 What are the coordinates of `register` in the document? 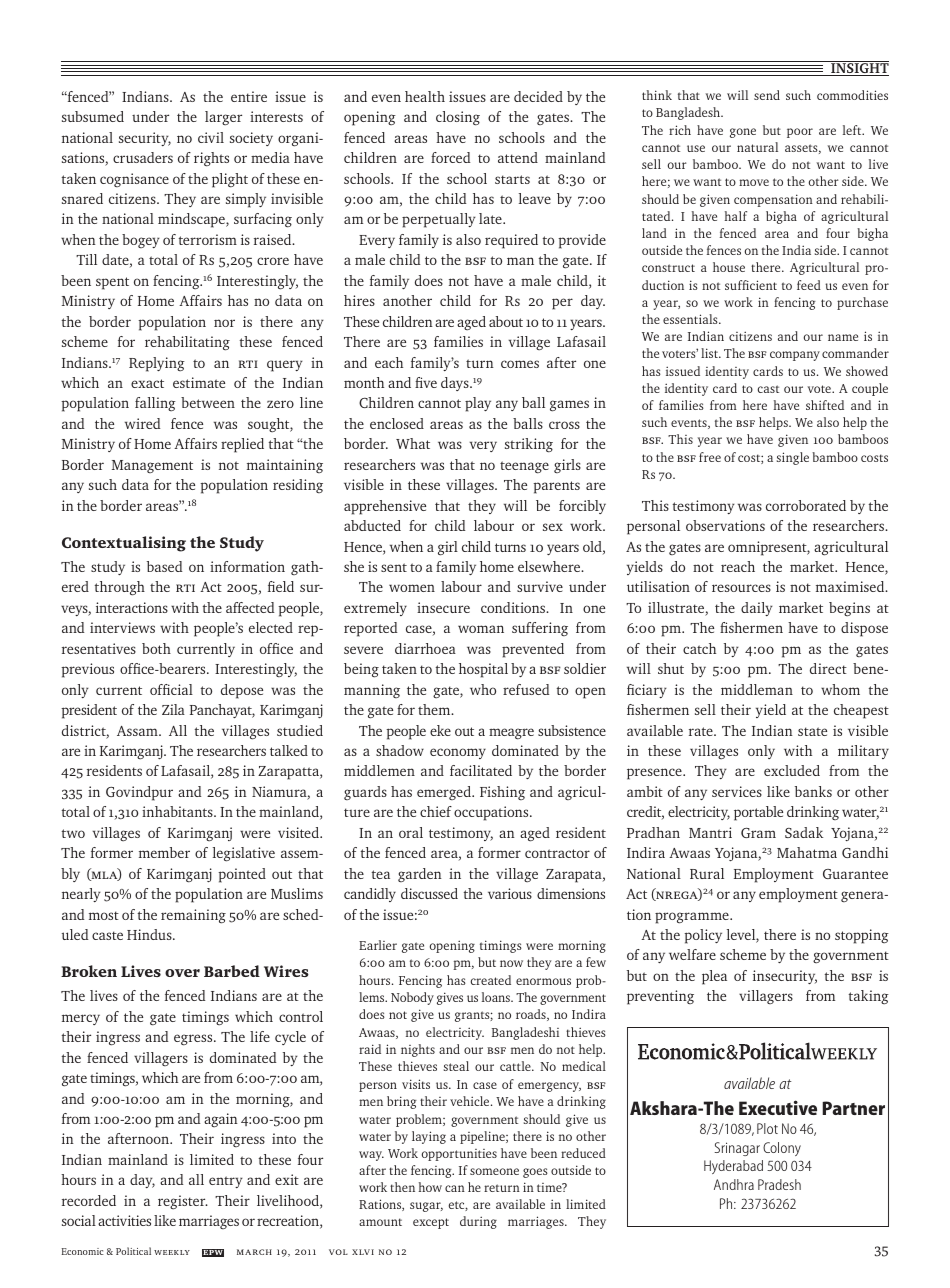 It's located at (183, 1202).
